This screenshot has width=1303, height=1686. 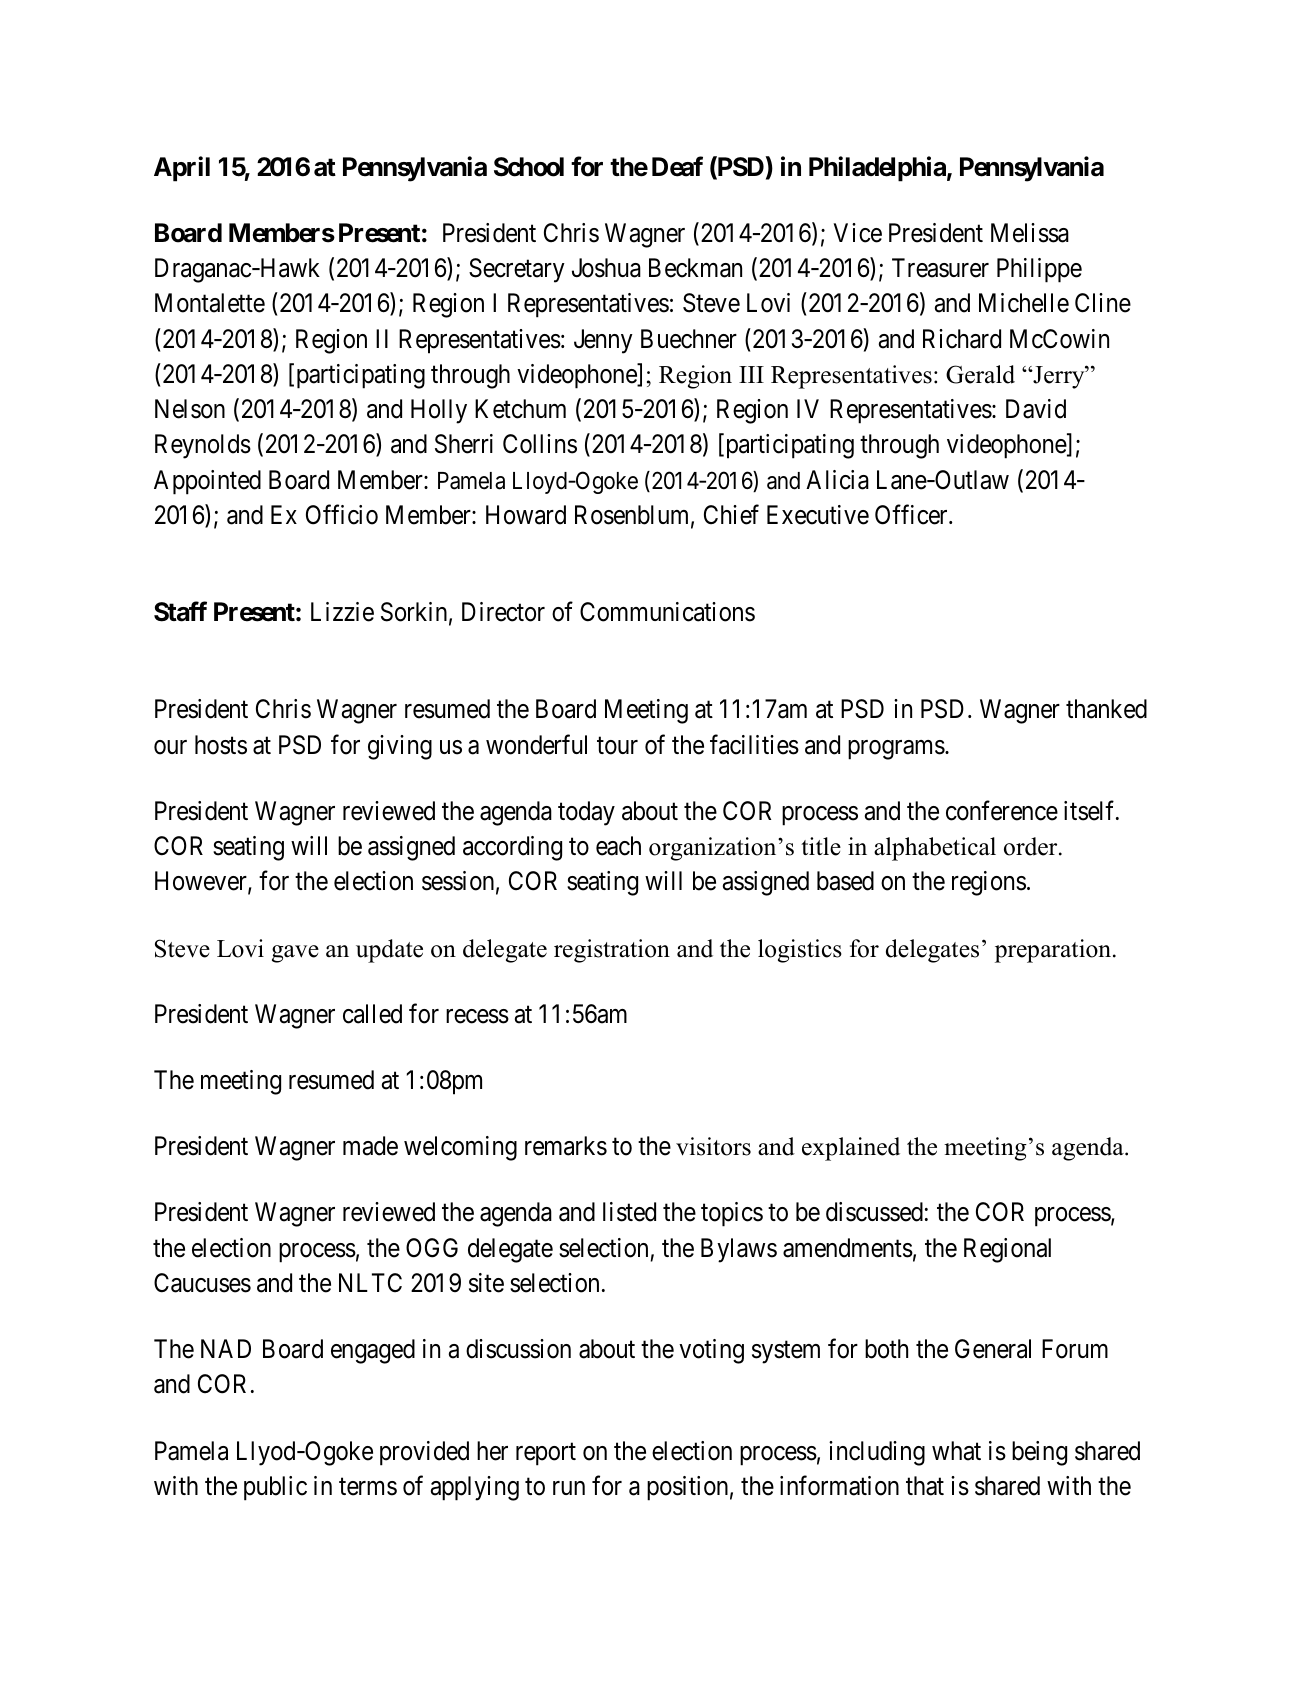 What do you see at coordinates (342, 612) in the screenshot?
I see `Lizzie` at bounding box center [342, 612].
